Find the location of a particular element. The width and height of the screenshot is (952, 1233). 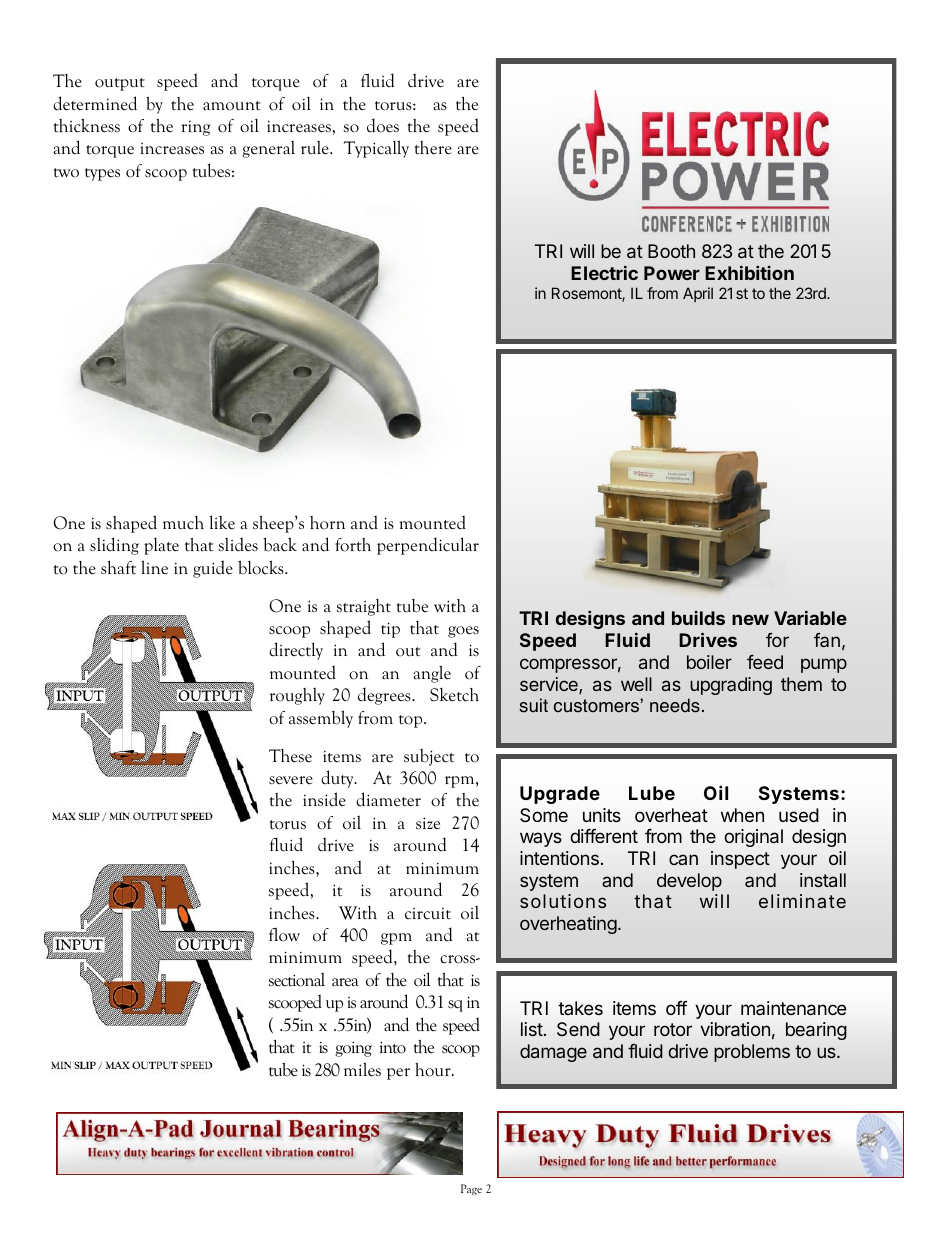

Booth is located at coordinates (671, 251).
